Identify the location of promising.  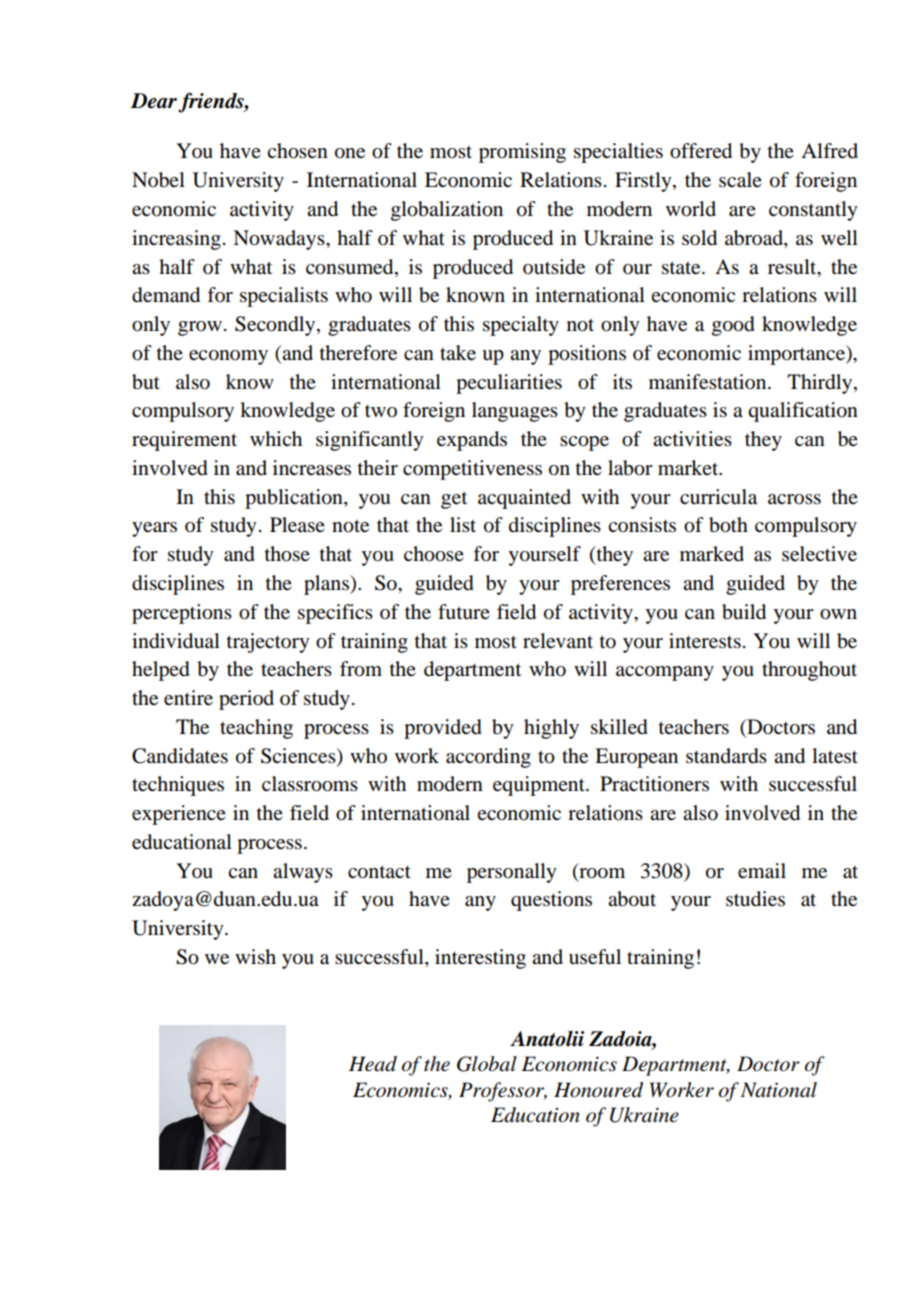
(522, 153).
